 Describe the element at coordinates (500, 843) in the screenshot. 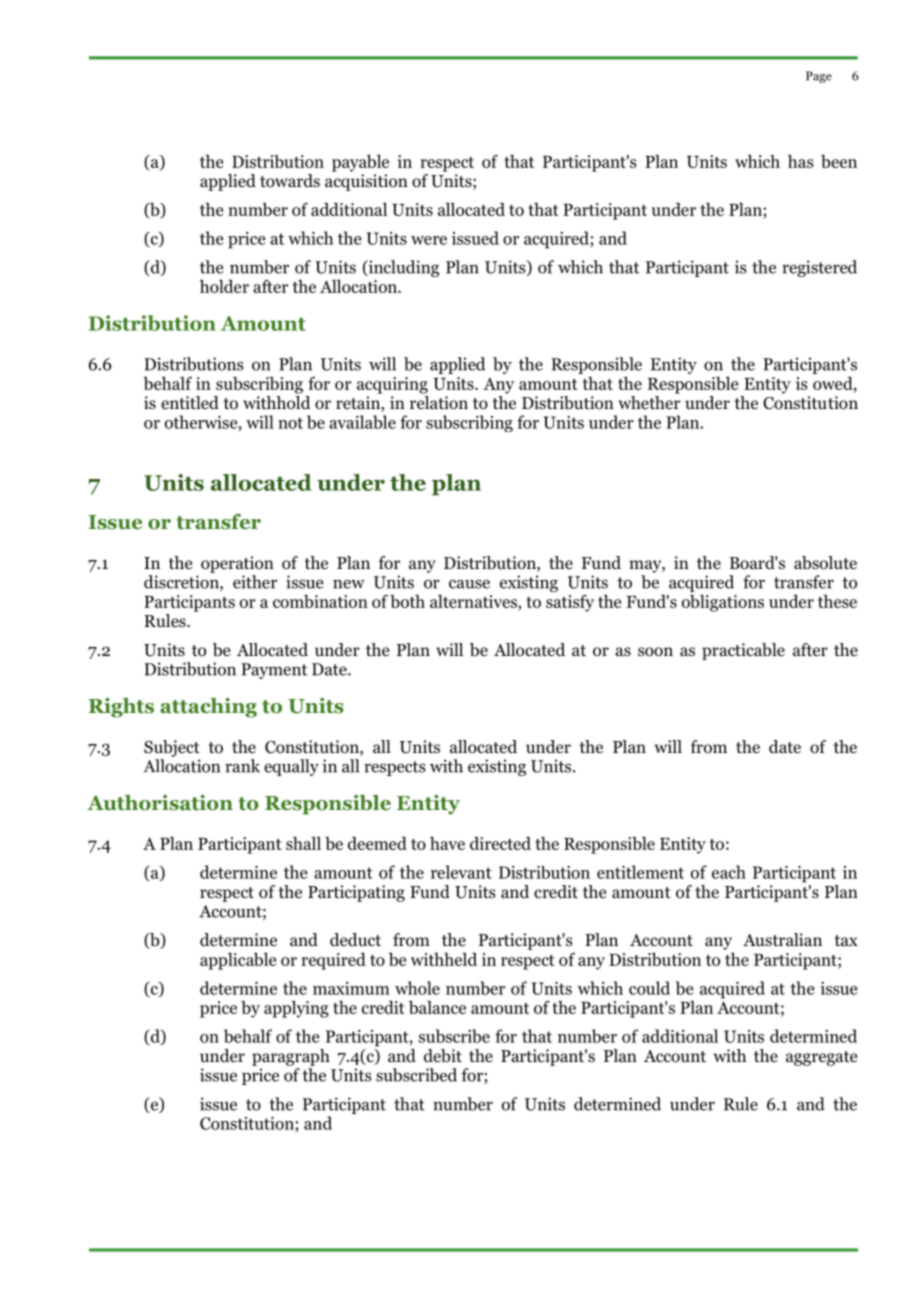

I see `directed` at that location.
